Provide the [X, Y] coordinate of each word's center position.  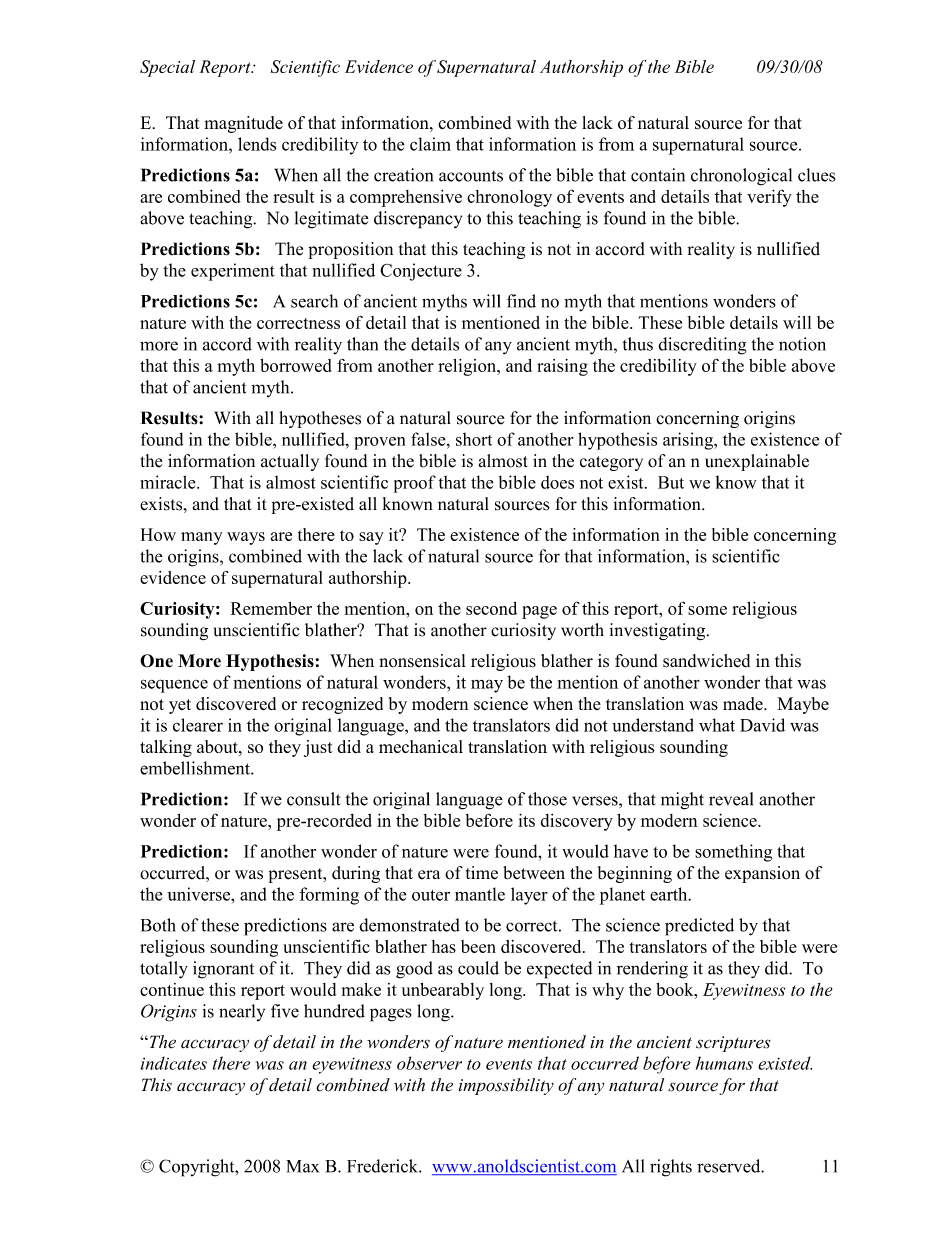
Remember [271, 608]
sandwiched [706, 661]
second [491, 608]
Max [302, 1166]
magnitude [243, 124]
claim [430, 144]
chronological [741, 177]
